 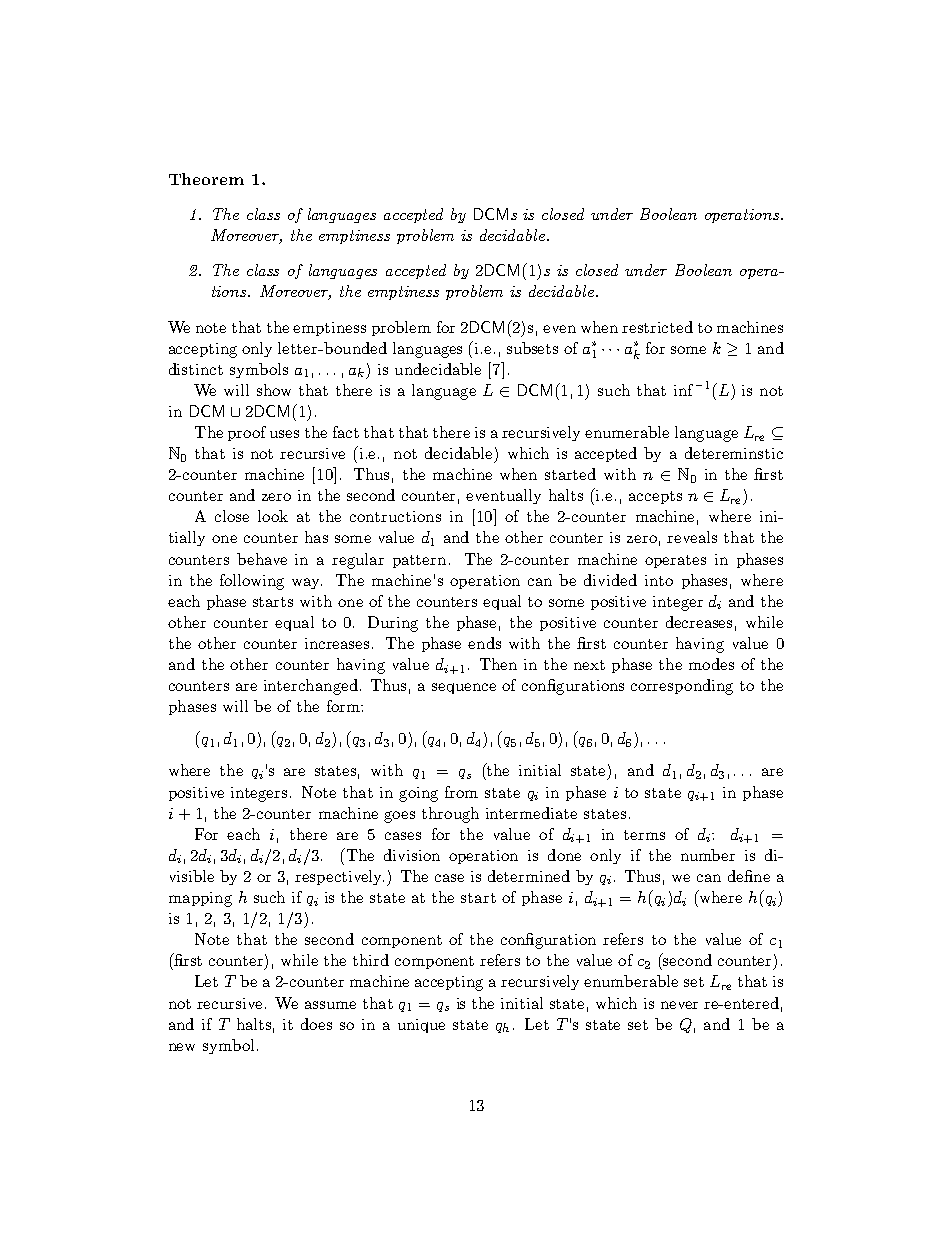 I want to click on ends, so click(x=484, y=643).
